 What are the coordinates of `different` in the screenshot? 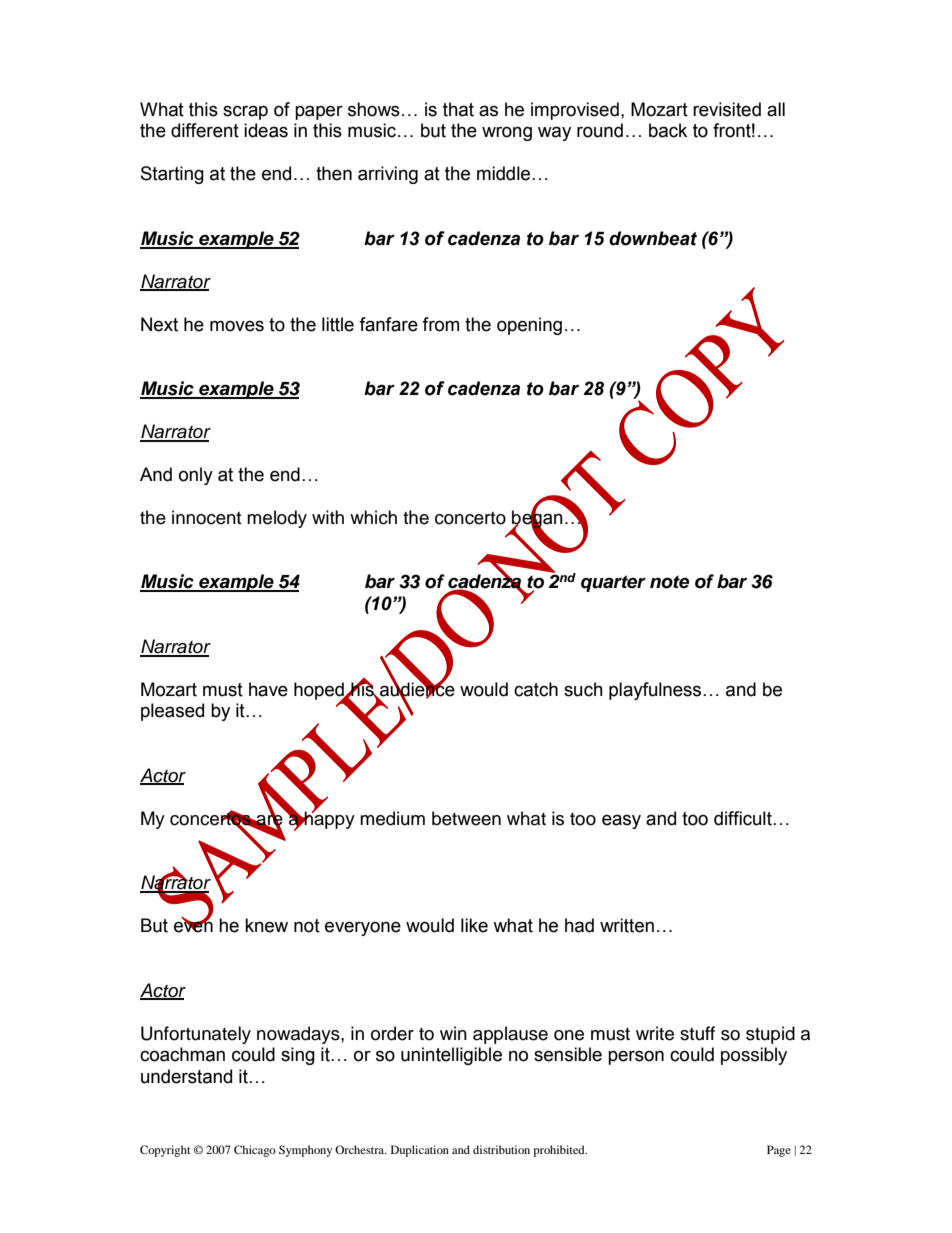 It's located at (205, 130).
